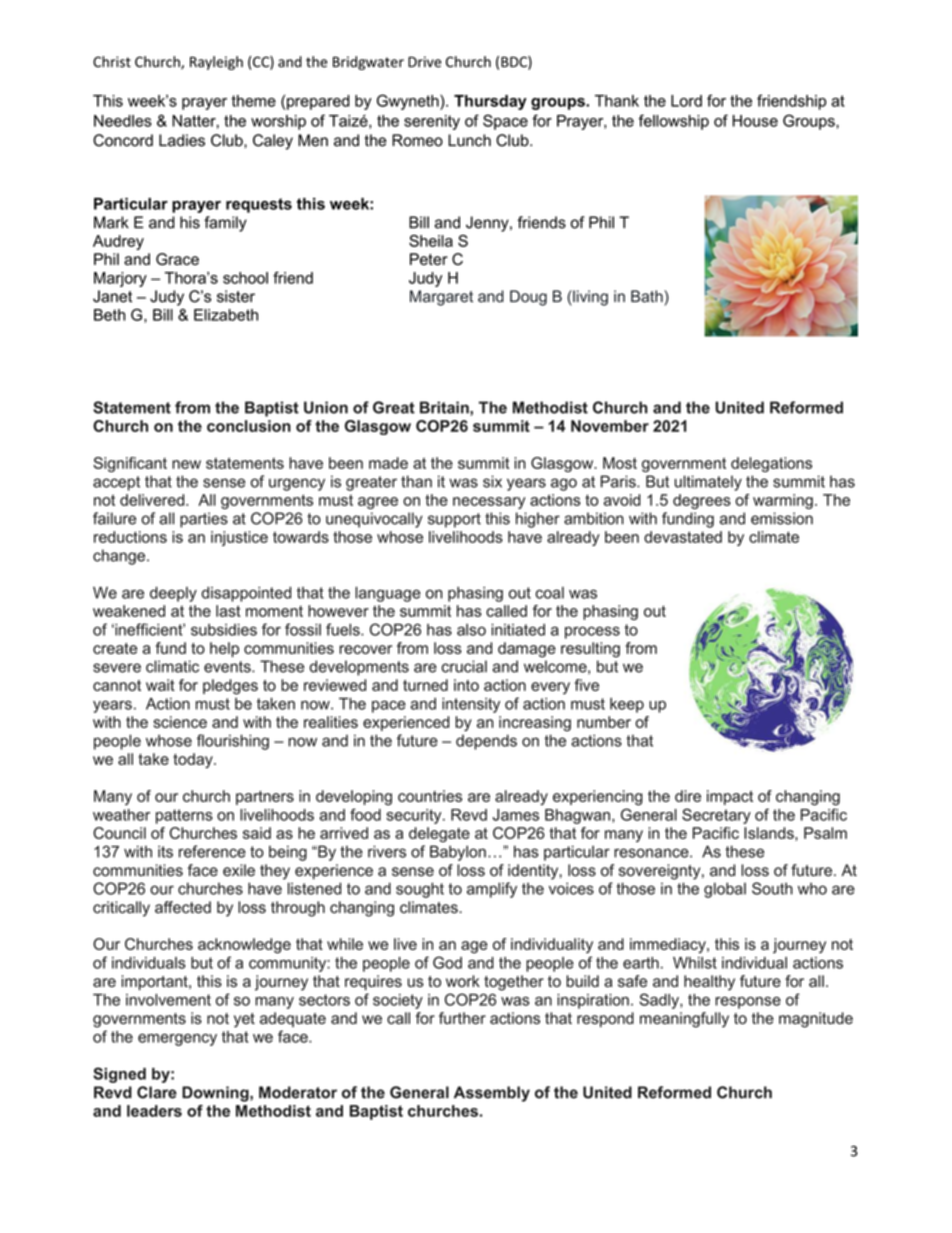 This document has height=1233, width=952. Describe the element at coordinates (216, 63) in the document. I see `Rayleigh` at that location.
